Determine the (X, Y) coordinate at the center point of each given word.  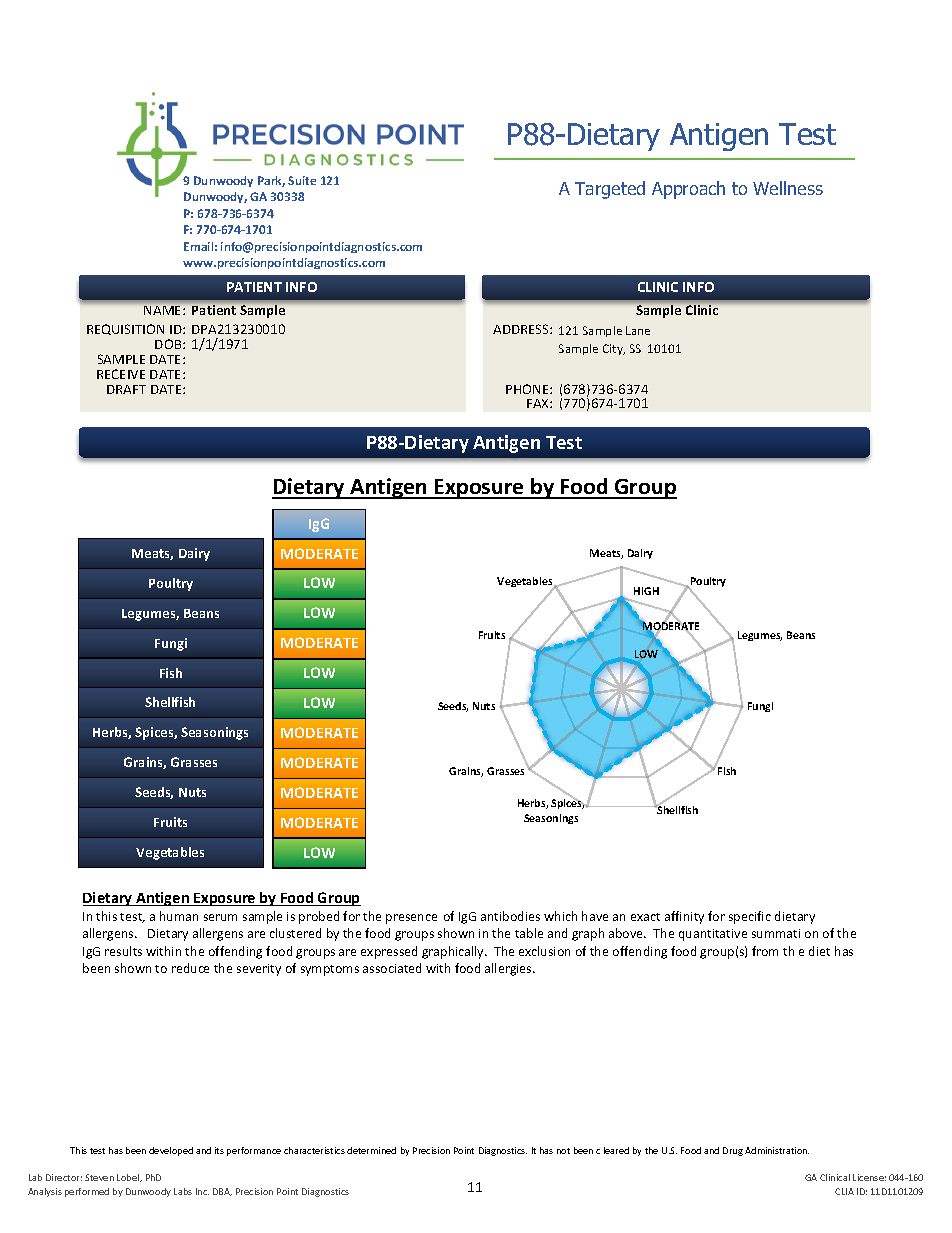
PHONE (528, 389)
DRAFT (126, 389)
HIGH (646, 591)
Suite (302, 180)
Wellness (788, 188)
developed (171, 1151)
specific (750, 917)
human (179, 916)
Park (271, 181)
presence (411, 919)
